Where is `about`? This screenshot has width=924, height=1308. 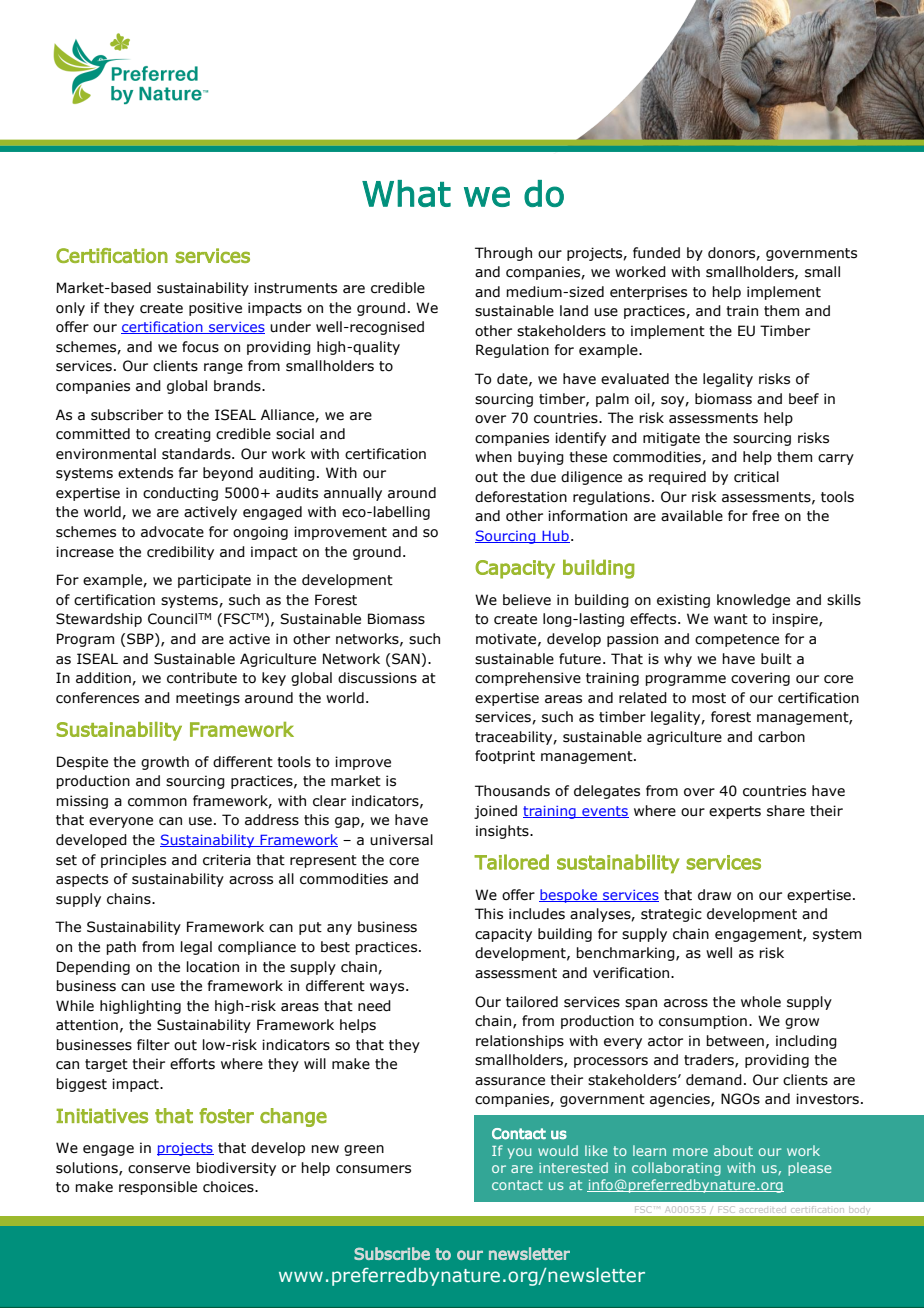 about is located at coordinates (733, 1150).
